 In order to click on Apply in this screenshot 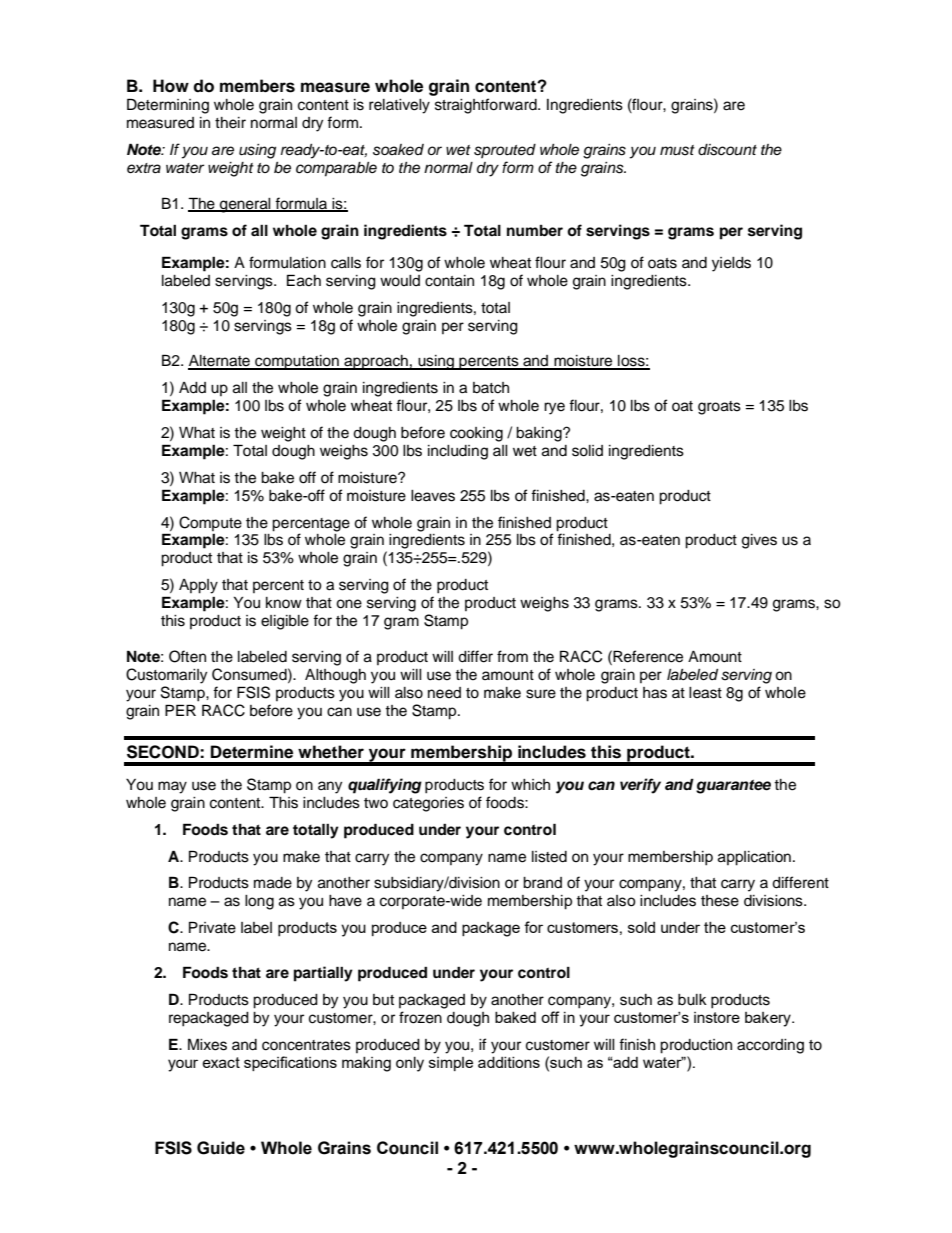, I will do `click(198, 586)`.
